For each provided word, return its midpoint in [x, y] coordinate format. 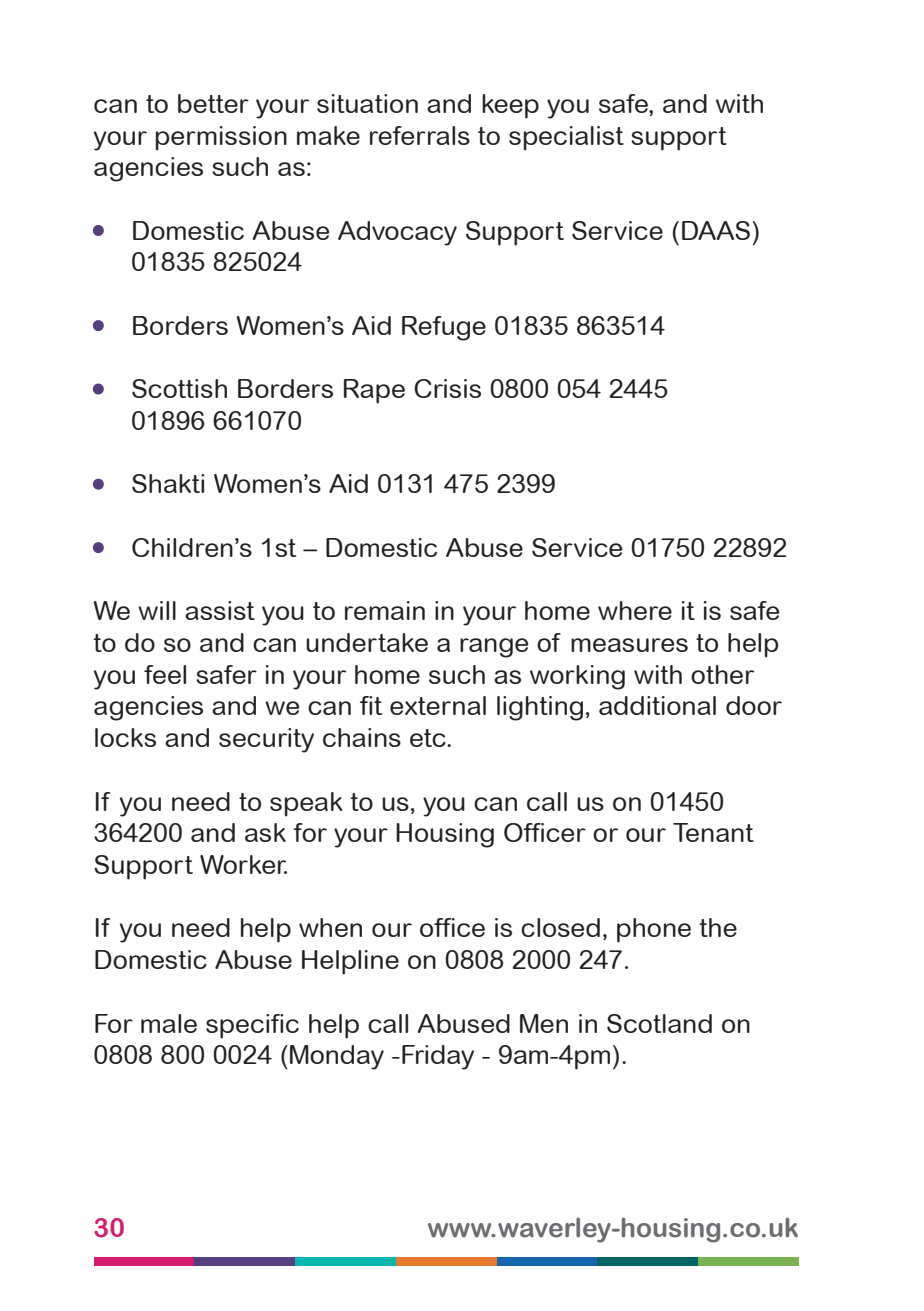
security [266, 740]
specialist [566, 138]
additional [657, 705]
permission [221, 138]
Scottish [179, 388]
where [635, 610]
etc [429, 738]
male [169, 1023]
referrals [420, 135]
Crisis [447, 388]
